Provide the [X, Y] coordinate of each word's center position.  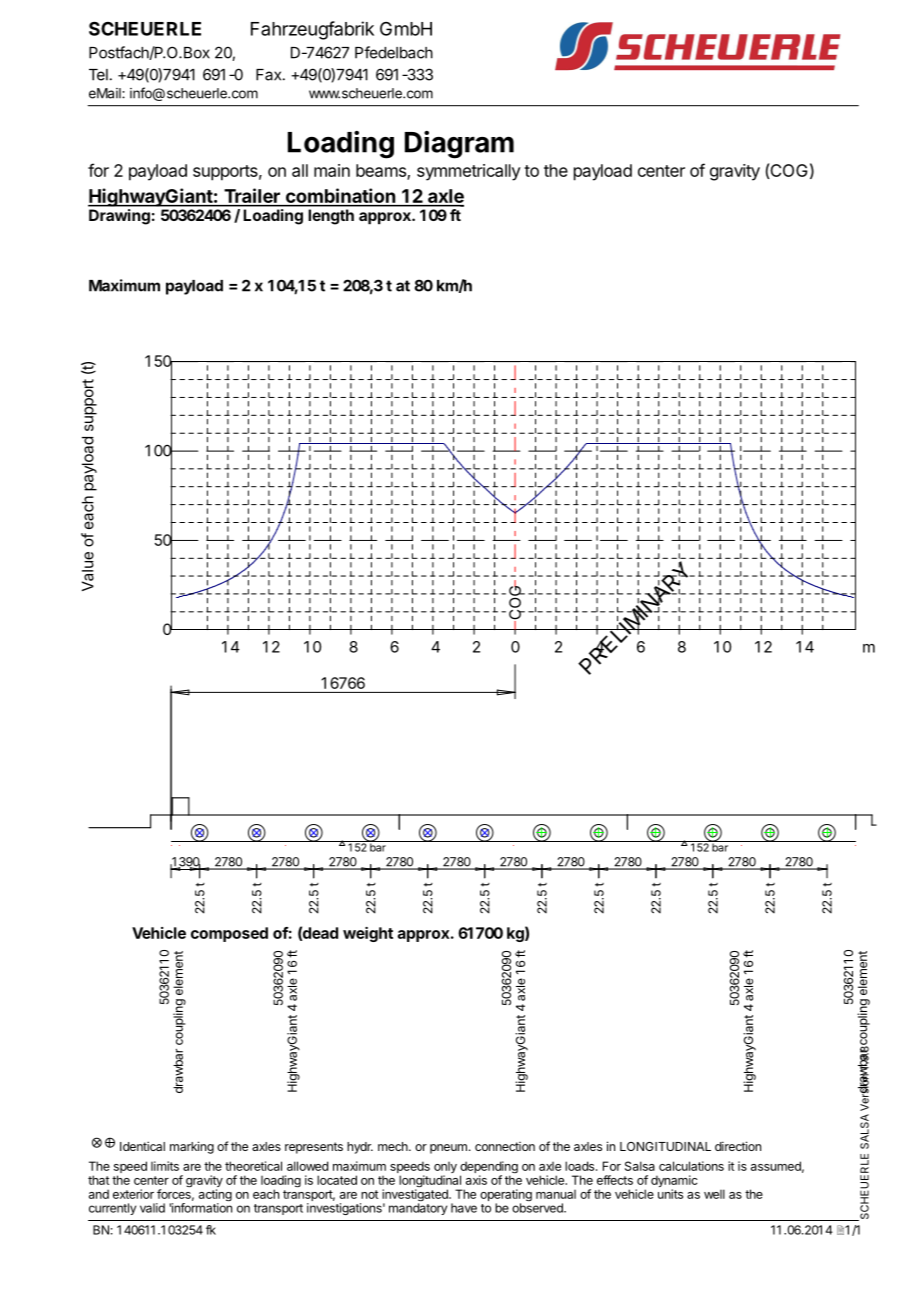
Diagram [459, 145]
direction [738, 1146]
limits [165, 1166]
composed [229, 934]
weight [368, 934]
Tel [98, 75]
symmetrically [469, 172]
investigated [416, 1196]
